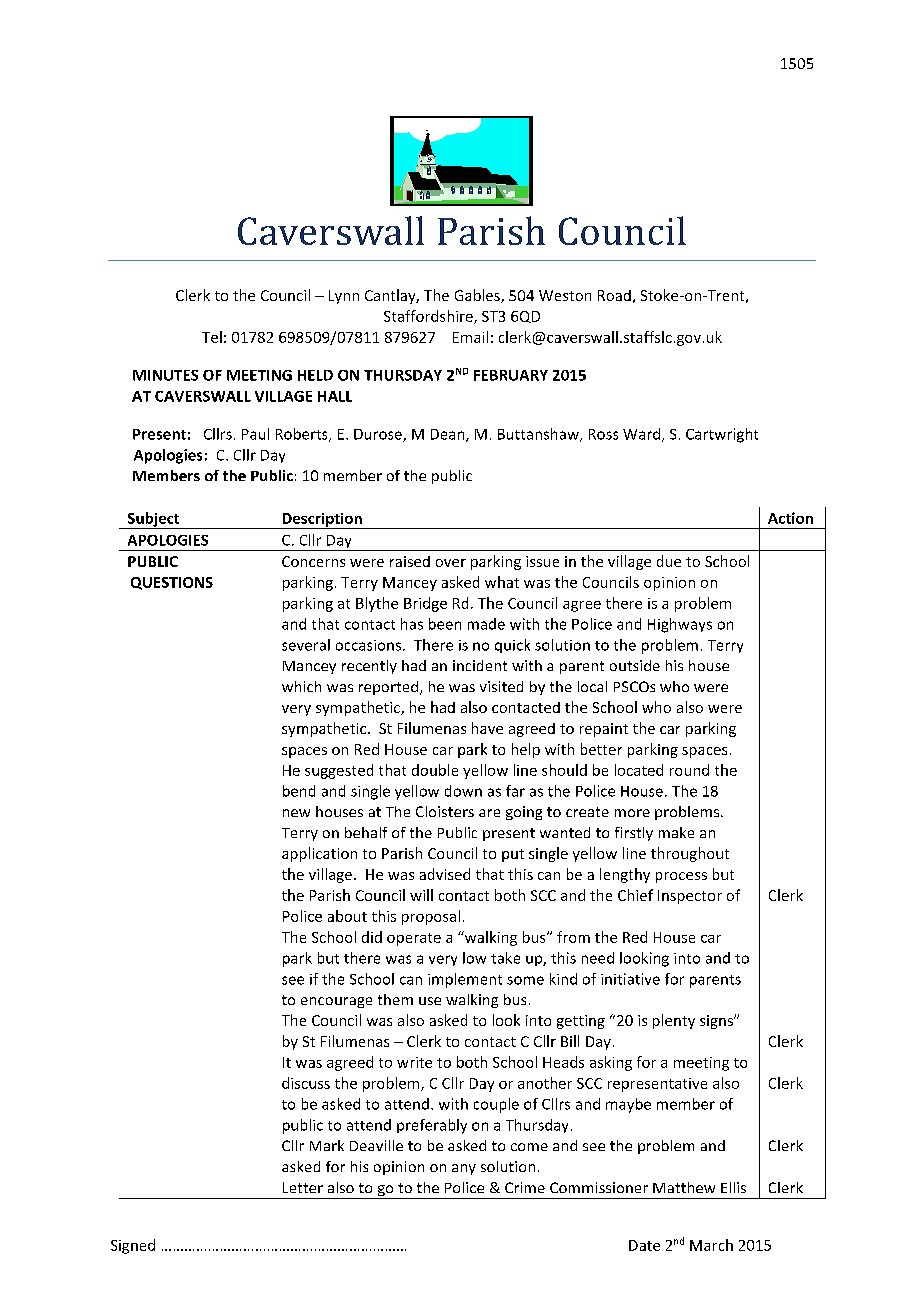 This screenshot has width=924, height=1308. Describe the element at coordinates (299, 791) in the screenshot. I see `bend` at that location.
